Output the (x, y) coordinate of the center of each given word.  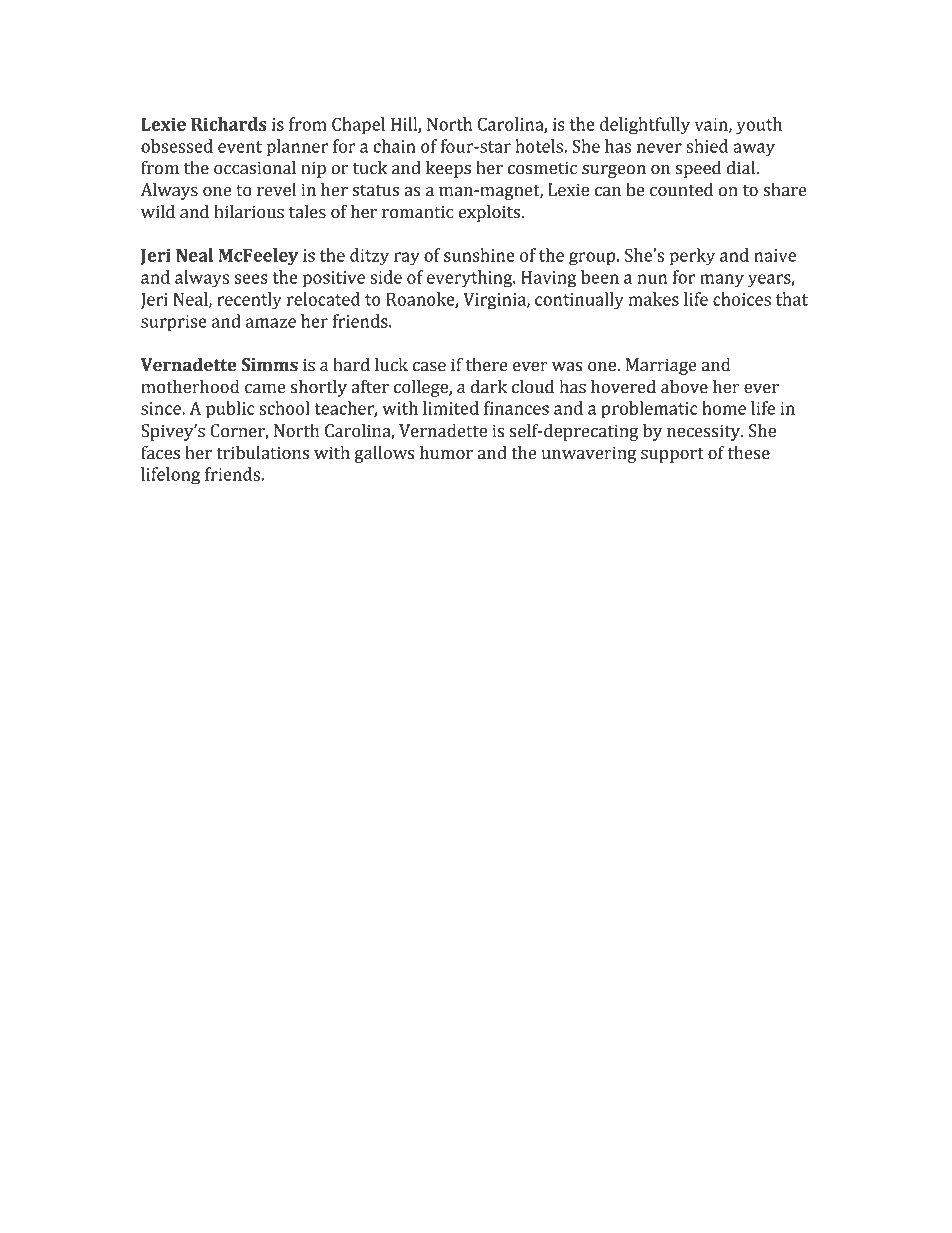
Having (549, 279)
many (722, 281)
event (240, 147)
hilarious (249, 212)
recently (249, 301)
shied (707, 146)
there (487, 365)
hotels (540, 146)
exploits (491, 213)
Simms (269, 365)
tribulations (262, 453)
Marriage (661, 366)
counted (681, 190)
